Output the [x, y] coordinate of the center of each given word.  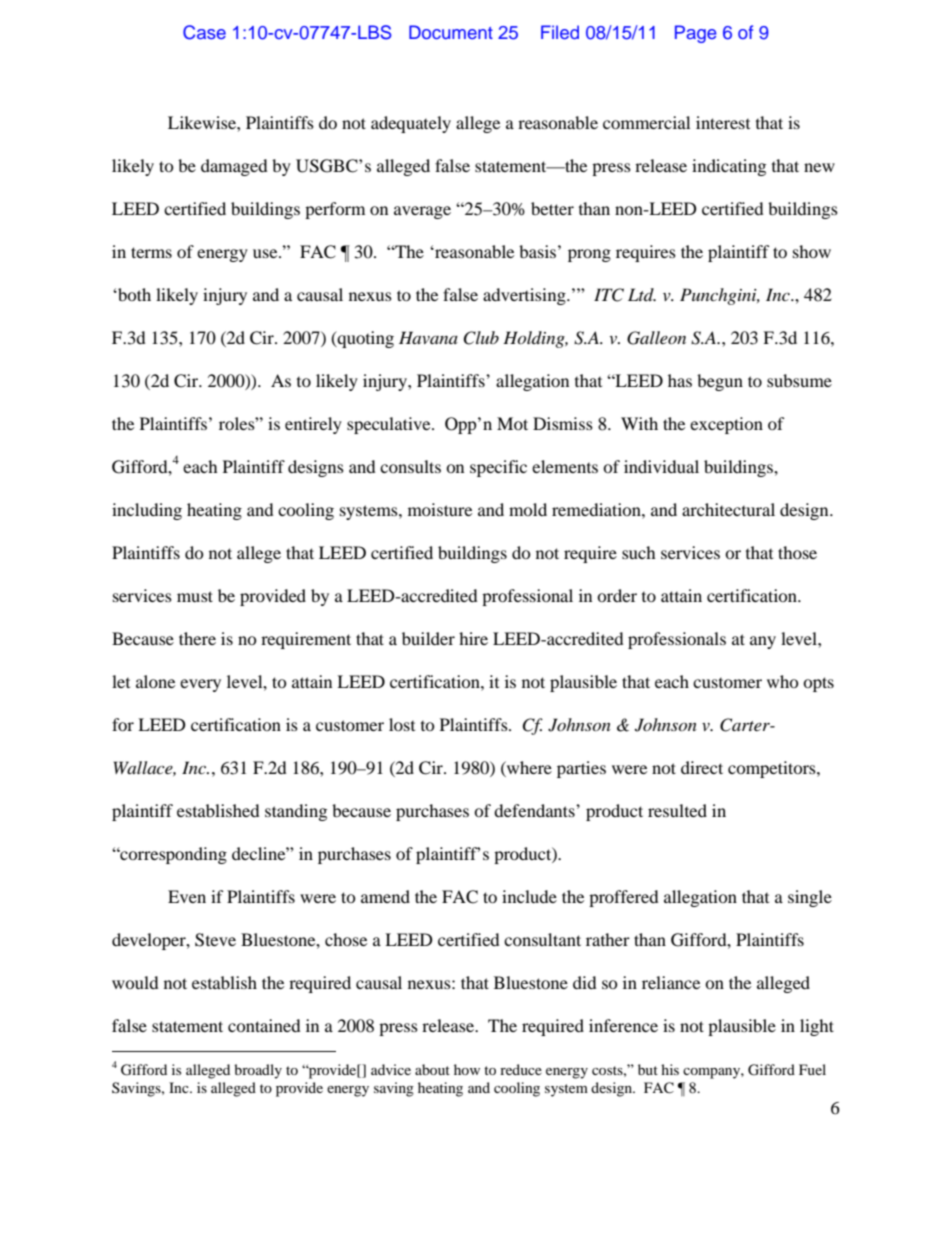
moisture [440, 509]
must [195, 596]
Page [696, 34]
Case [204, 32]
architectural [728, 509]
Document [451, 32]
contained [264, 1025]
